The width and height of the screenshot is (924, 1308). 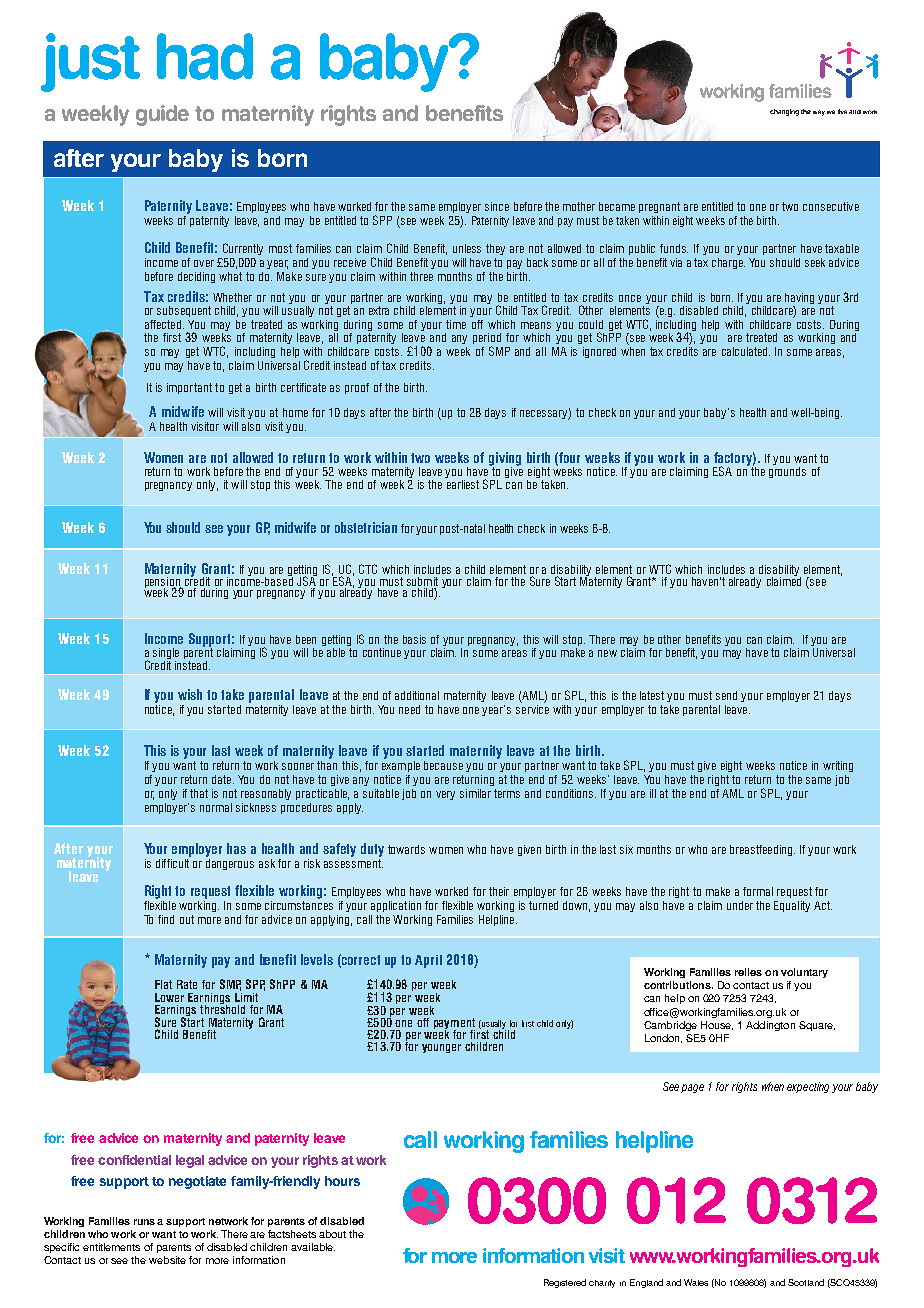 I want to click on since, so click(x=497, y=206).
